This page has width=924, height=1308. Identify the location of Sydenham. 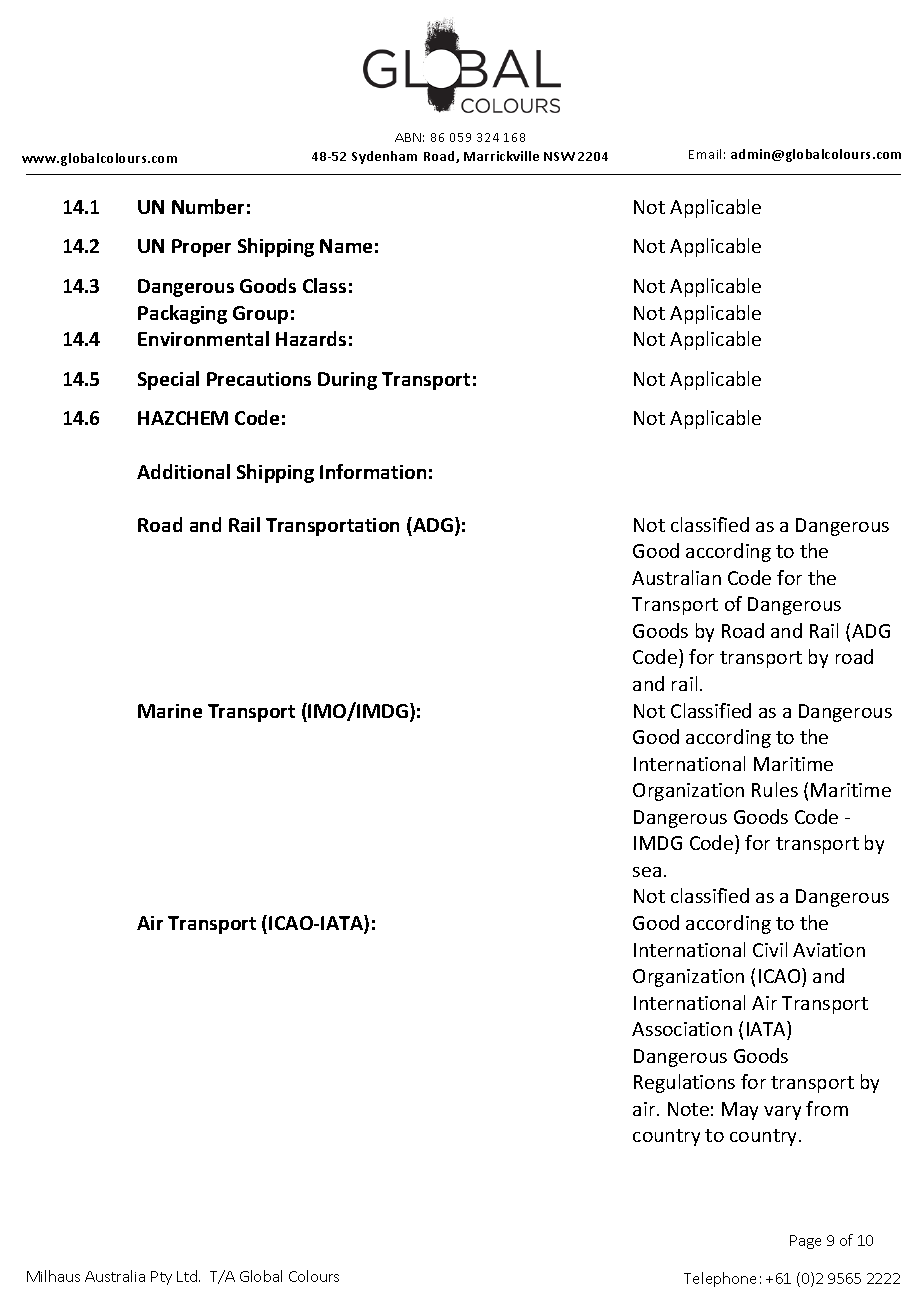
(384, 157).
